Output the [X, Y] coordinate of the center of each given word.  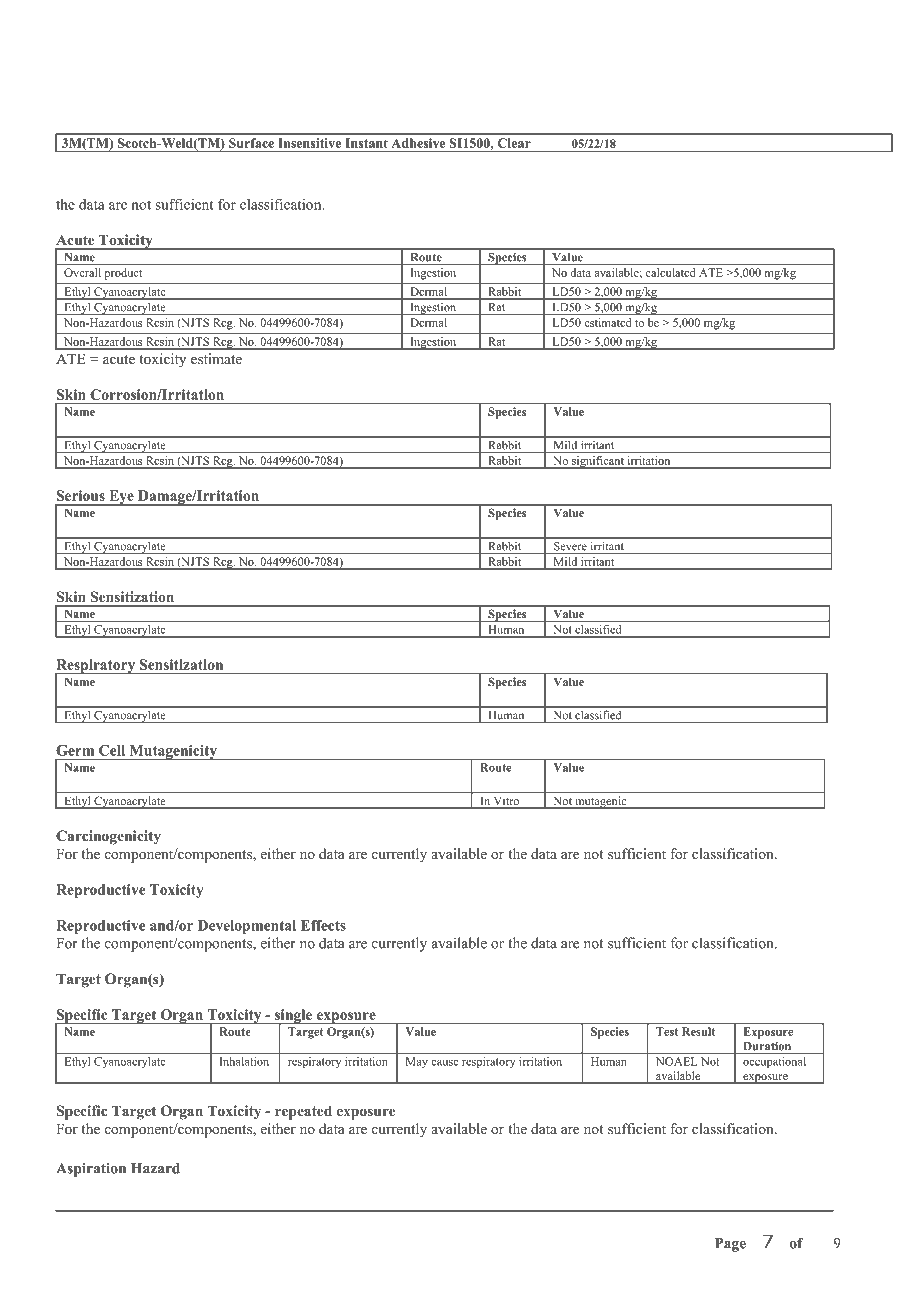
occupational [774, 1062]
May [417, 1062]
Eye [121, 498]
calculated [670, 272]
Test [667, 1031]
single [294, 1017]
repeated [303, 1112]
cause [445, 1063]
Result [698, 1031]
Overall [82, 272]
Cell [112, 750]
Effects [323, 925]
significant [598, 462]
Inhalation [244, 1061]
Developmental [247, 927]
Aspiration [91, 1169]
